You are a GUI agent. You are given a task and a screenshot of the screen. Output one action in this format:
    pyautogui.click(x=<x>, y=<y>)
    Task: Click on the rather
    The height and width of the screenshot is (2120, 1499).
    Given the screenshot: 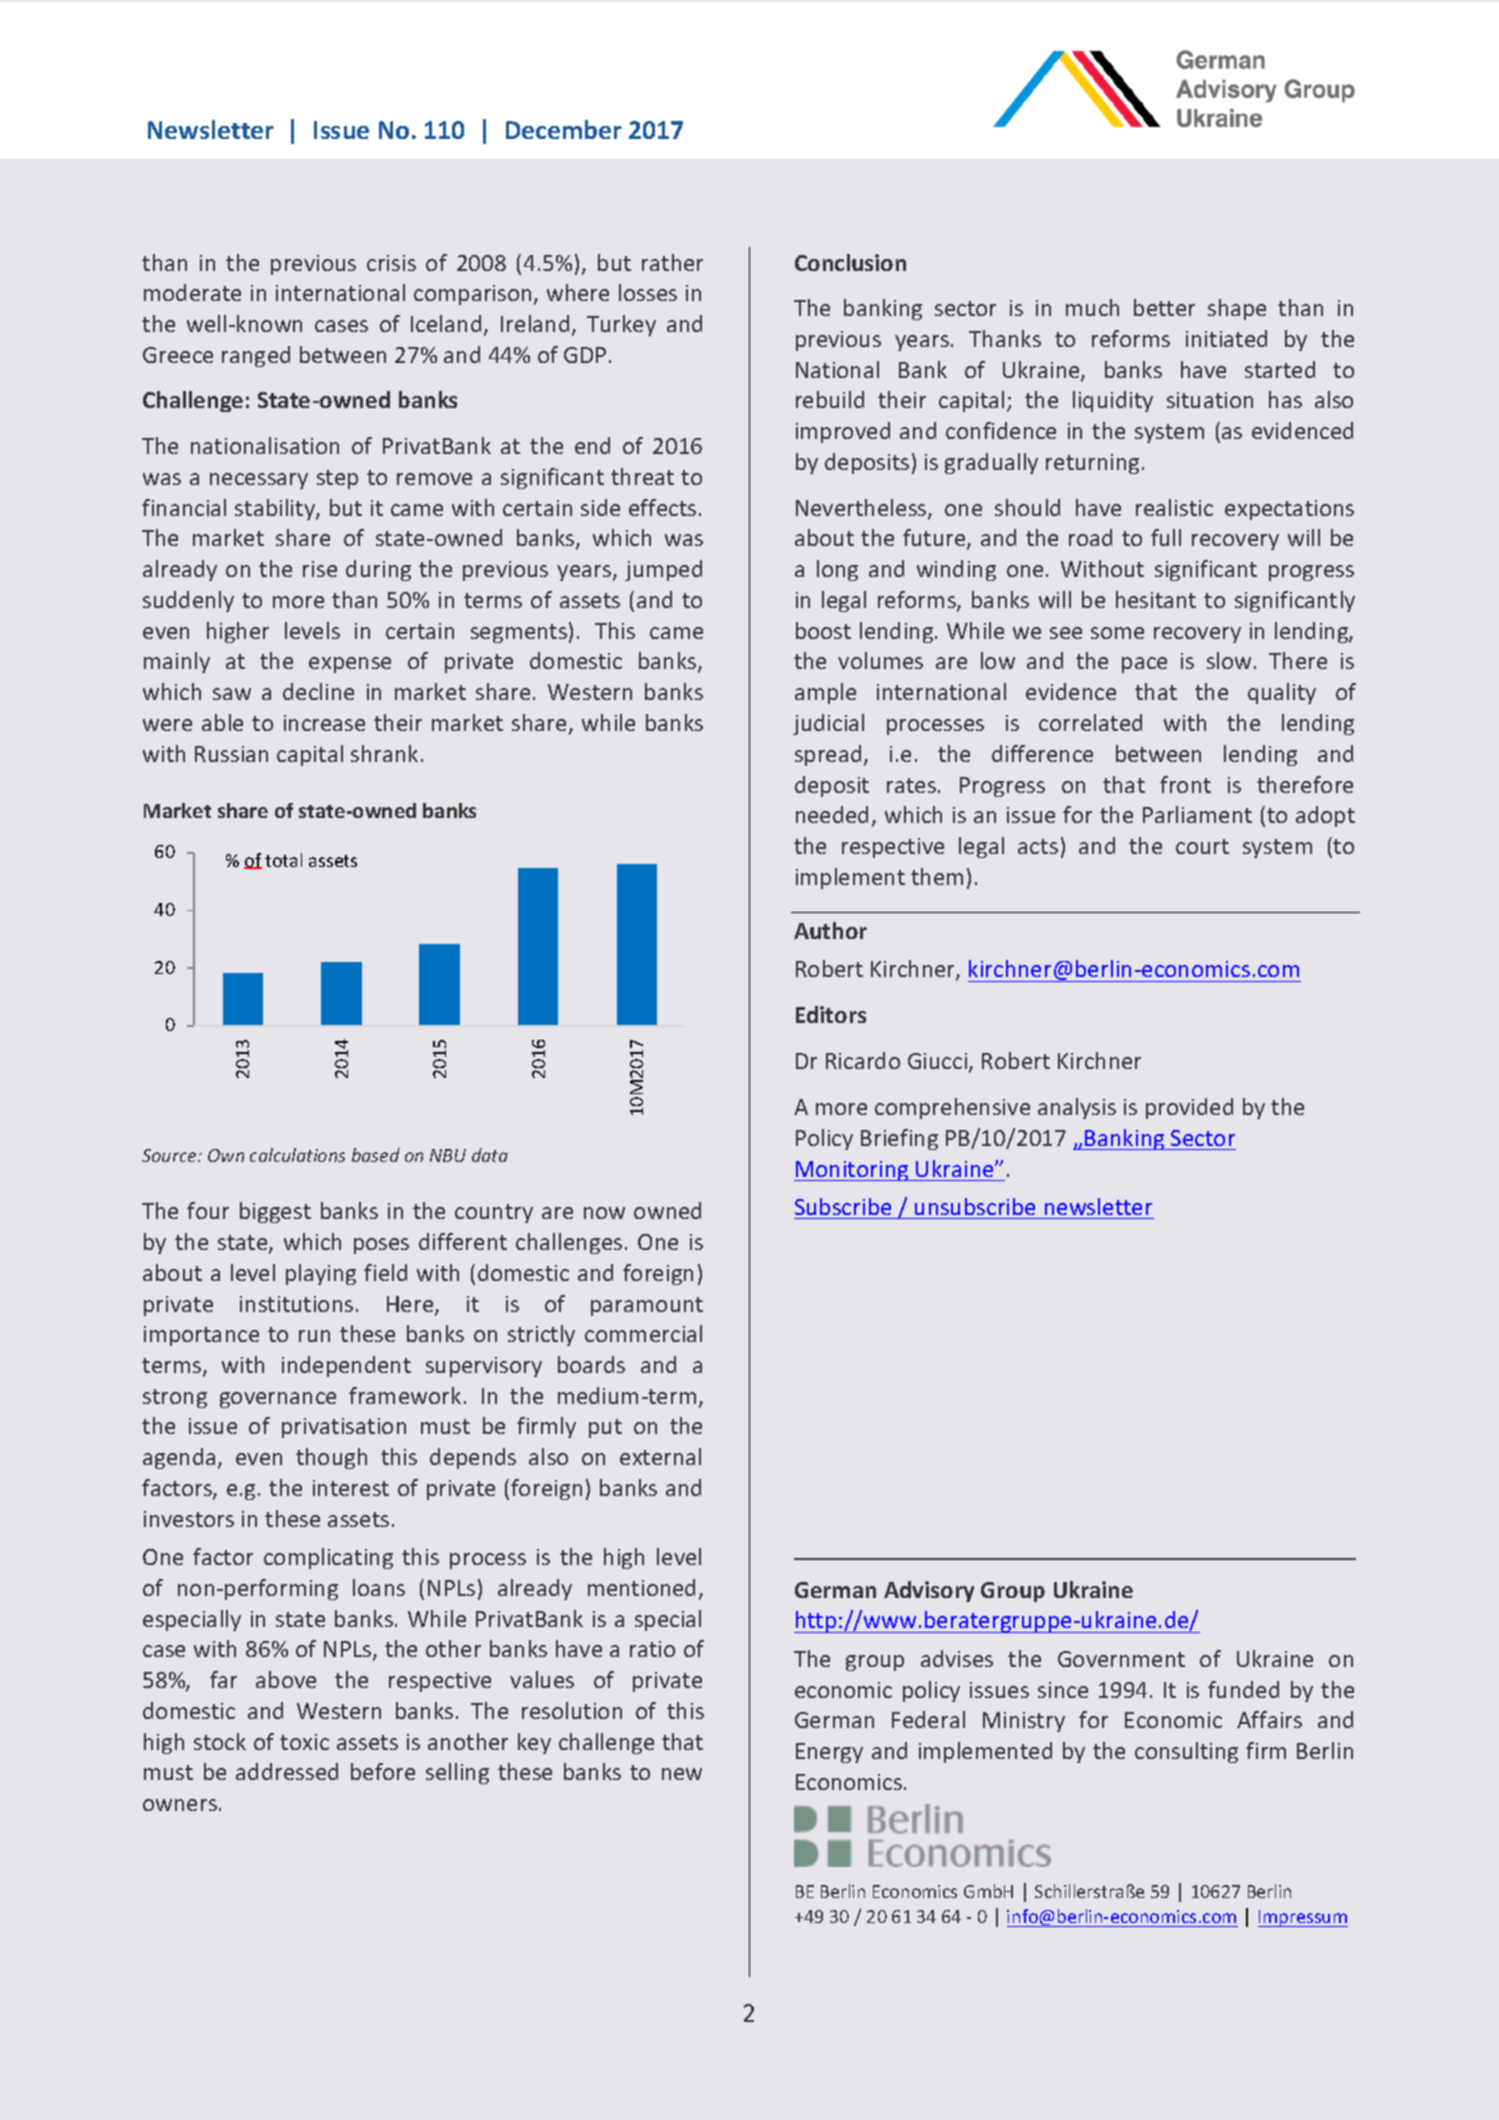 What is the action you would take?
    pyautogui.click(x=672, y=262)
